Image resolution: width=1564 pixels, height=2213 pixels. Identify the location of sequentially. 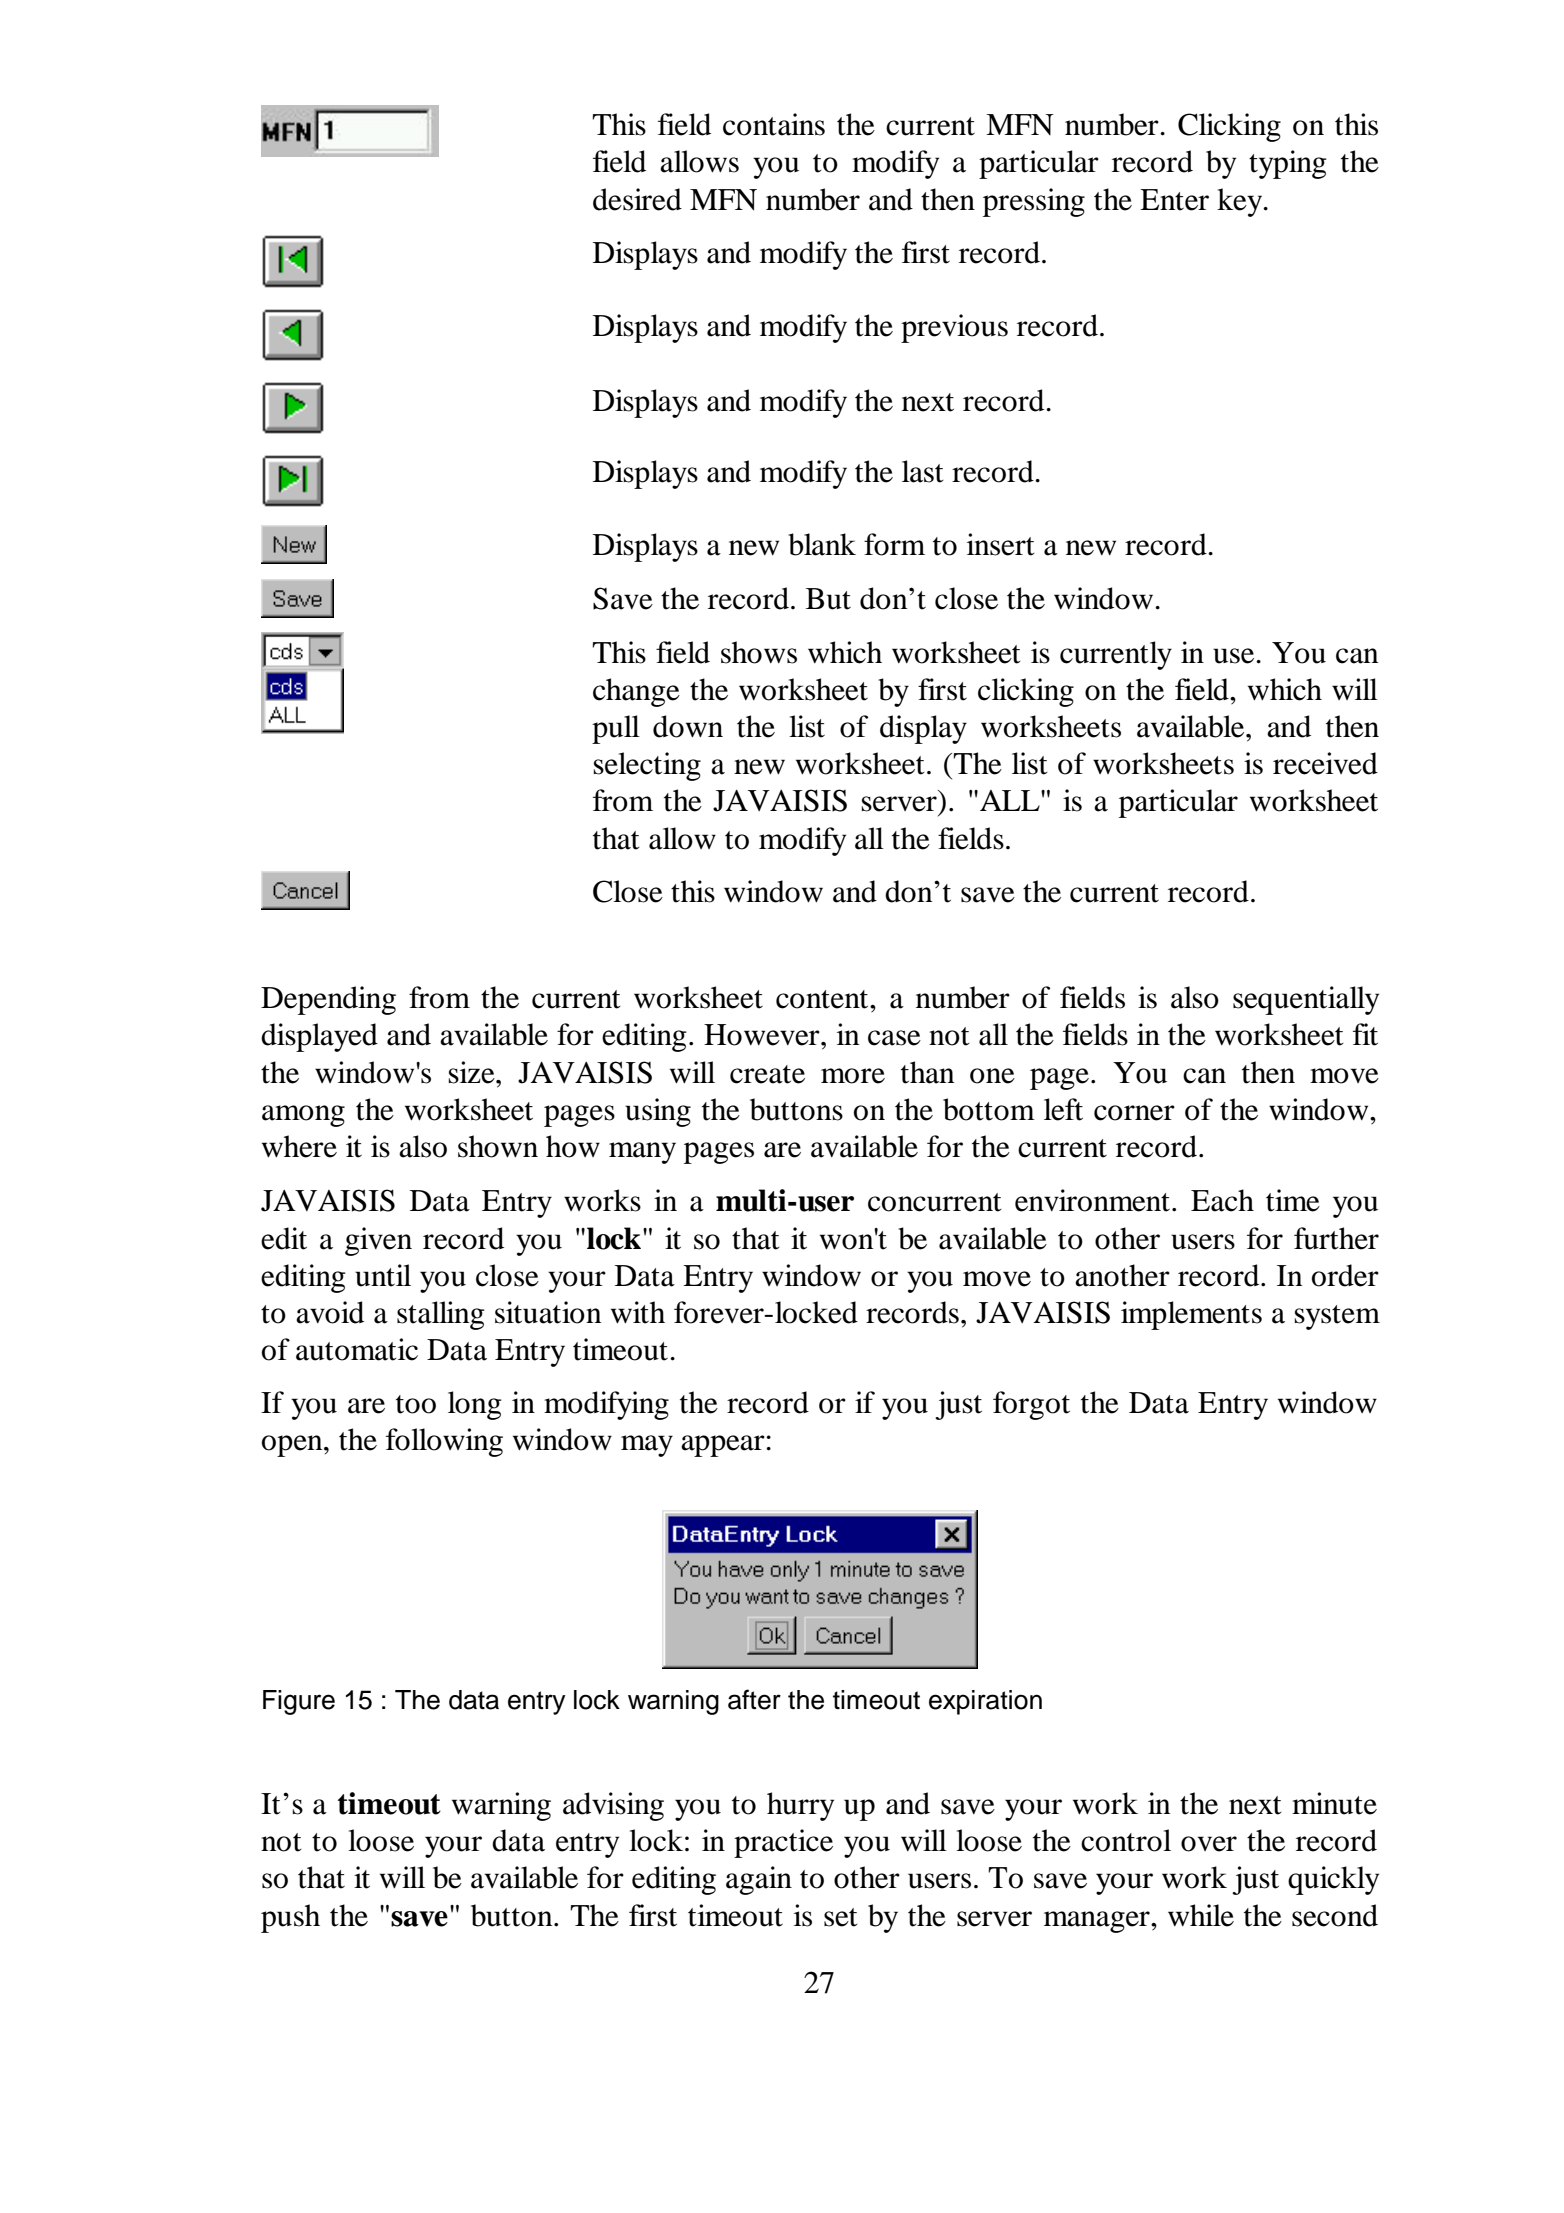
(1306, 1000).
